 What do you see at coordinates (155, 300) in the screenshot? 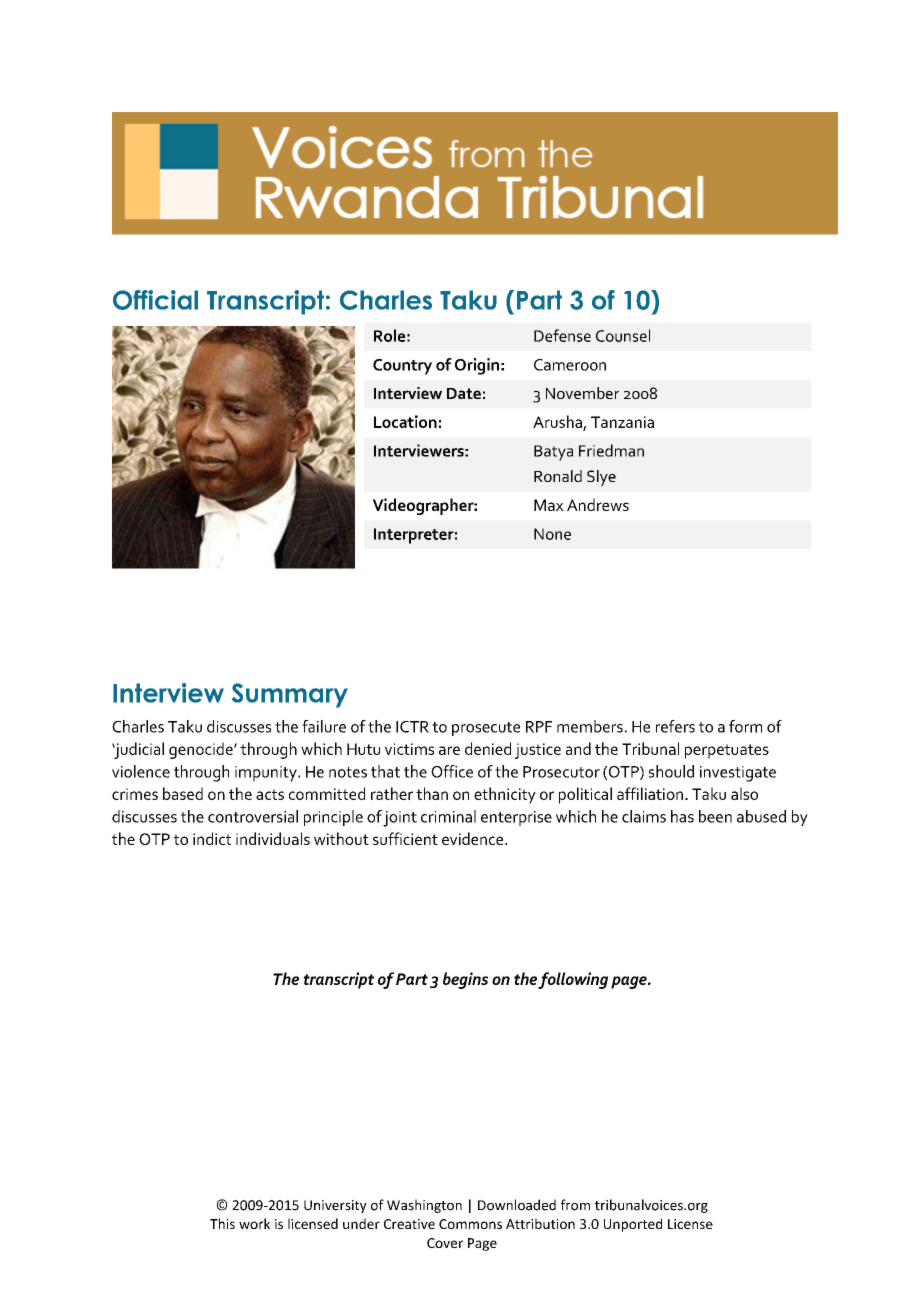
I see `Official` at bounding box center [155, 300].
